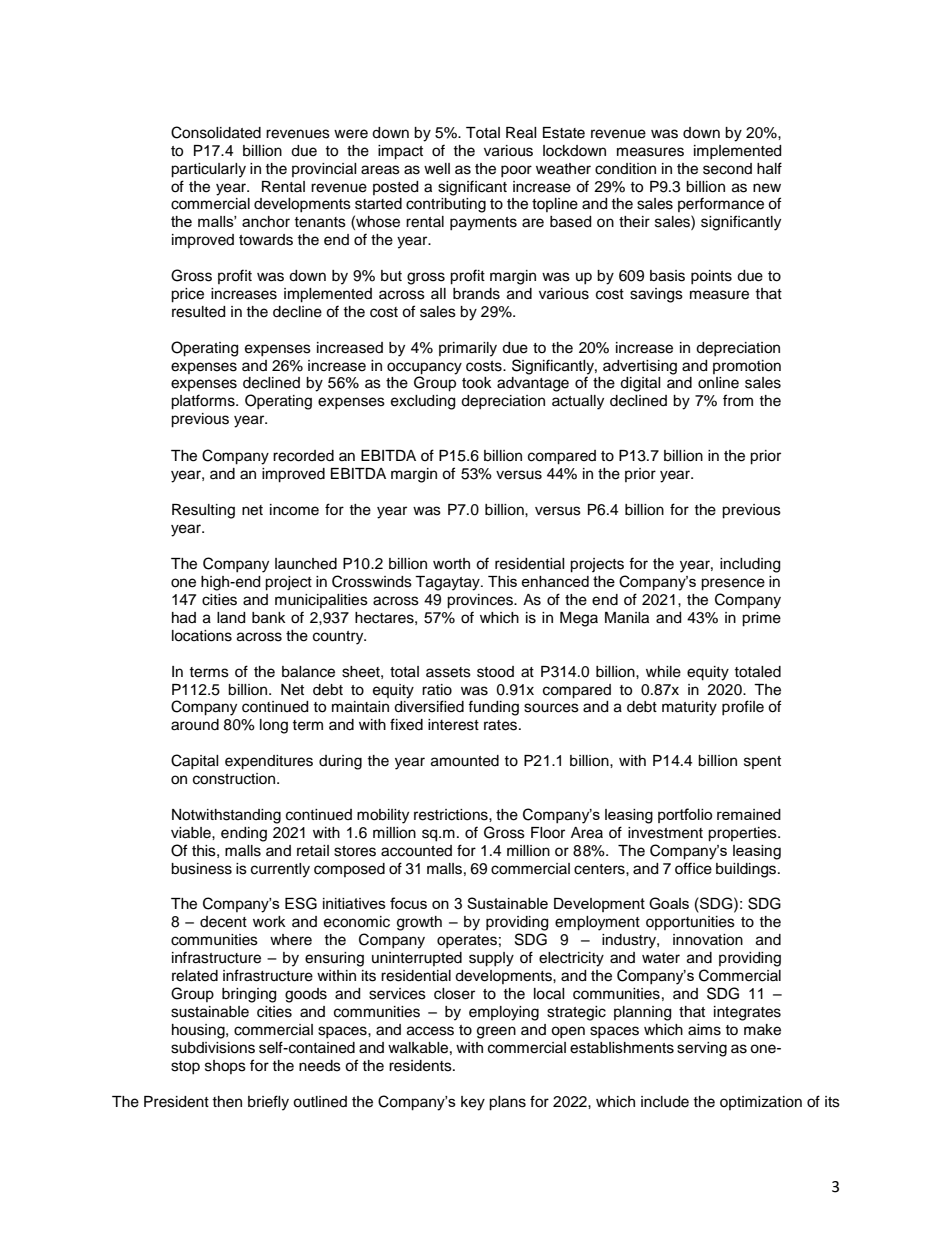  I want to click on funding, so click(493, 708).
